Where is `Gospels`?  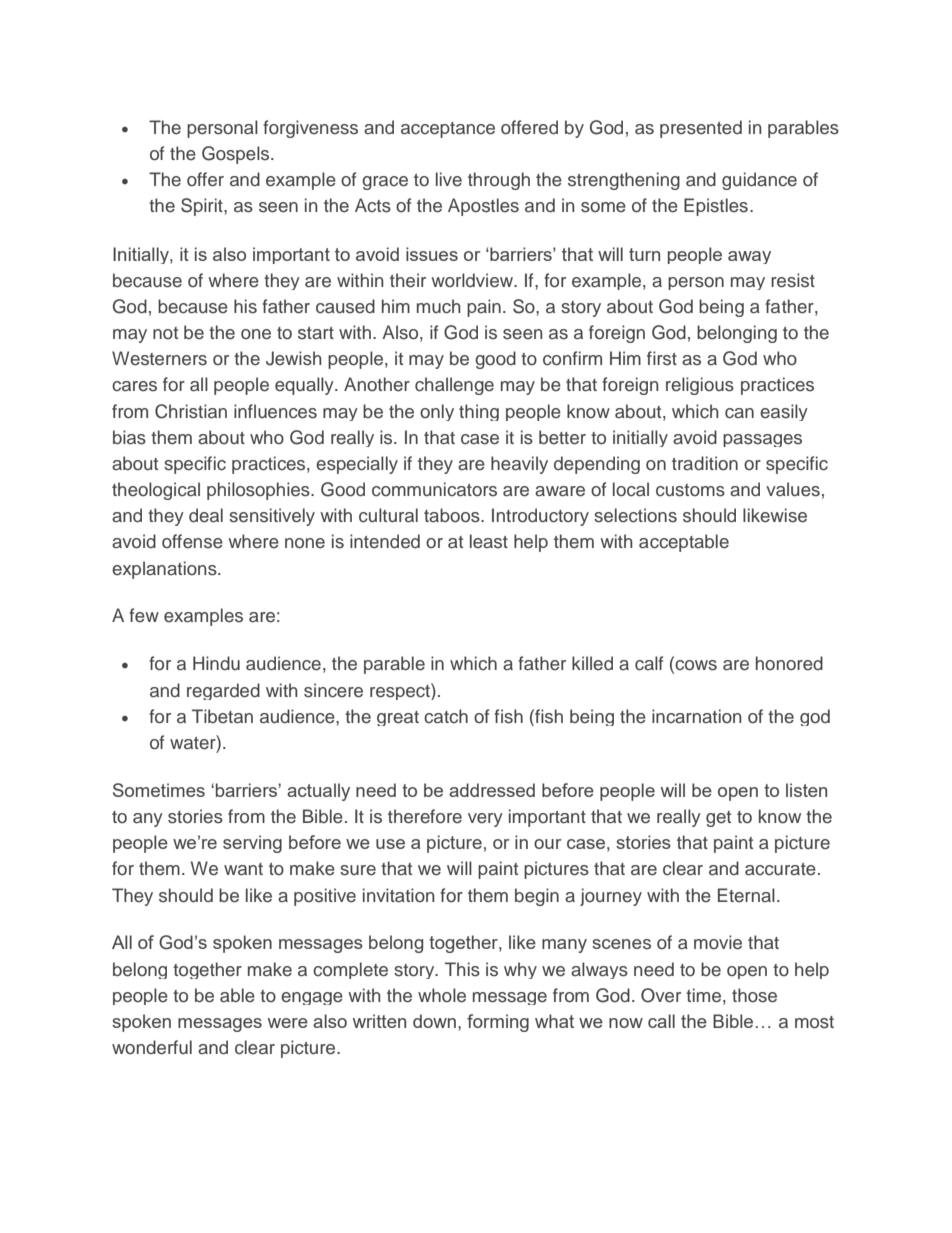
Gospels is located at coordinates (237, 155).
